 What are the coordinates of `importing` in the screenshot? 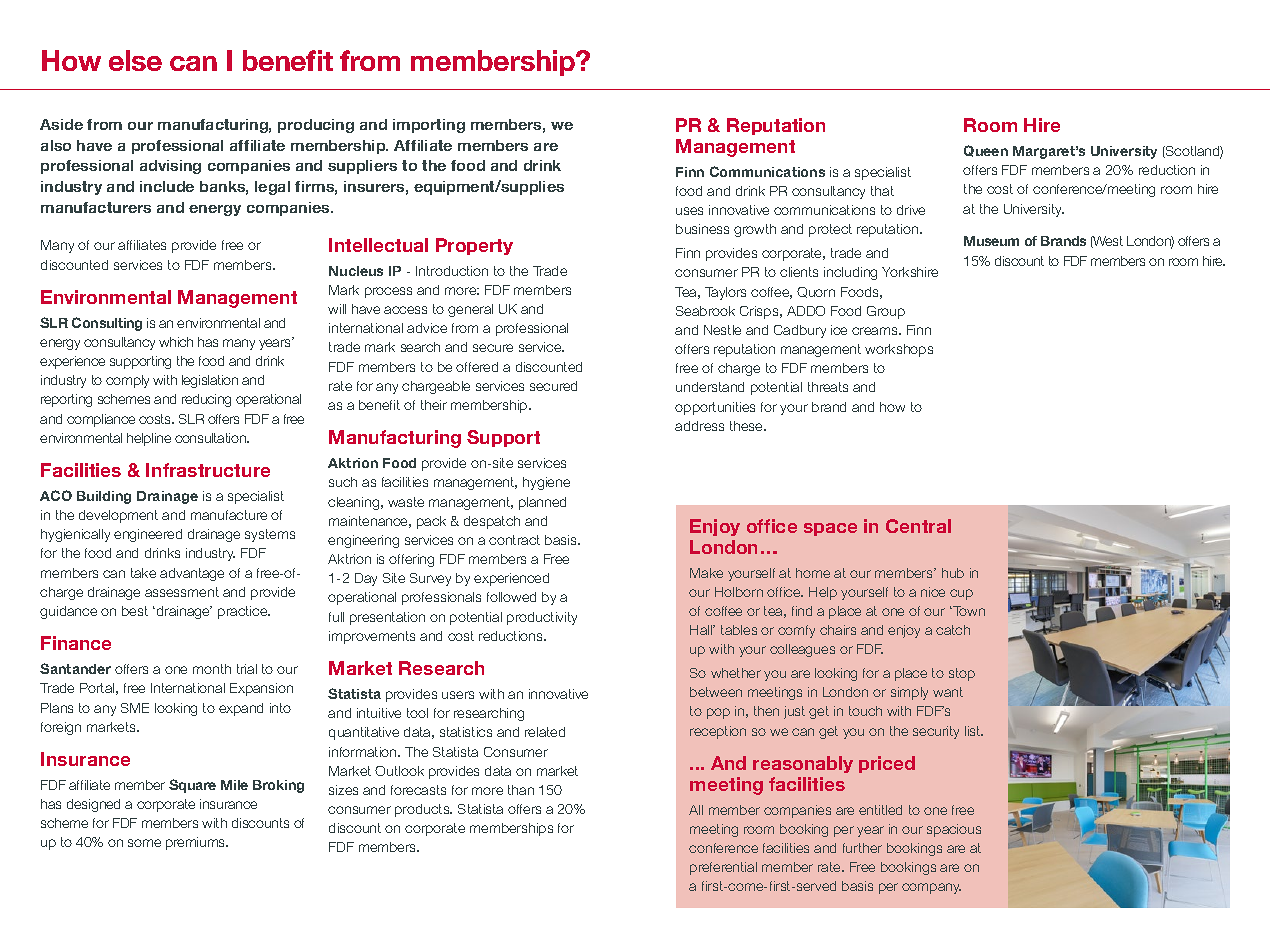 It's located at (429, 126).
